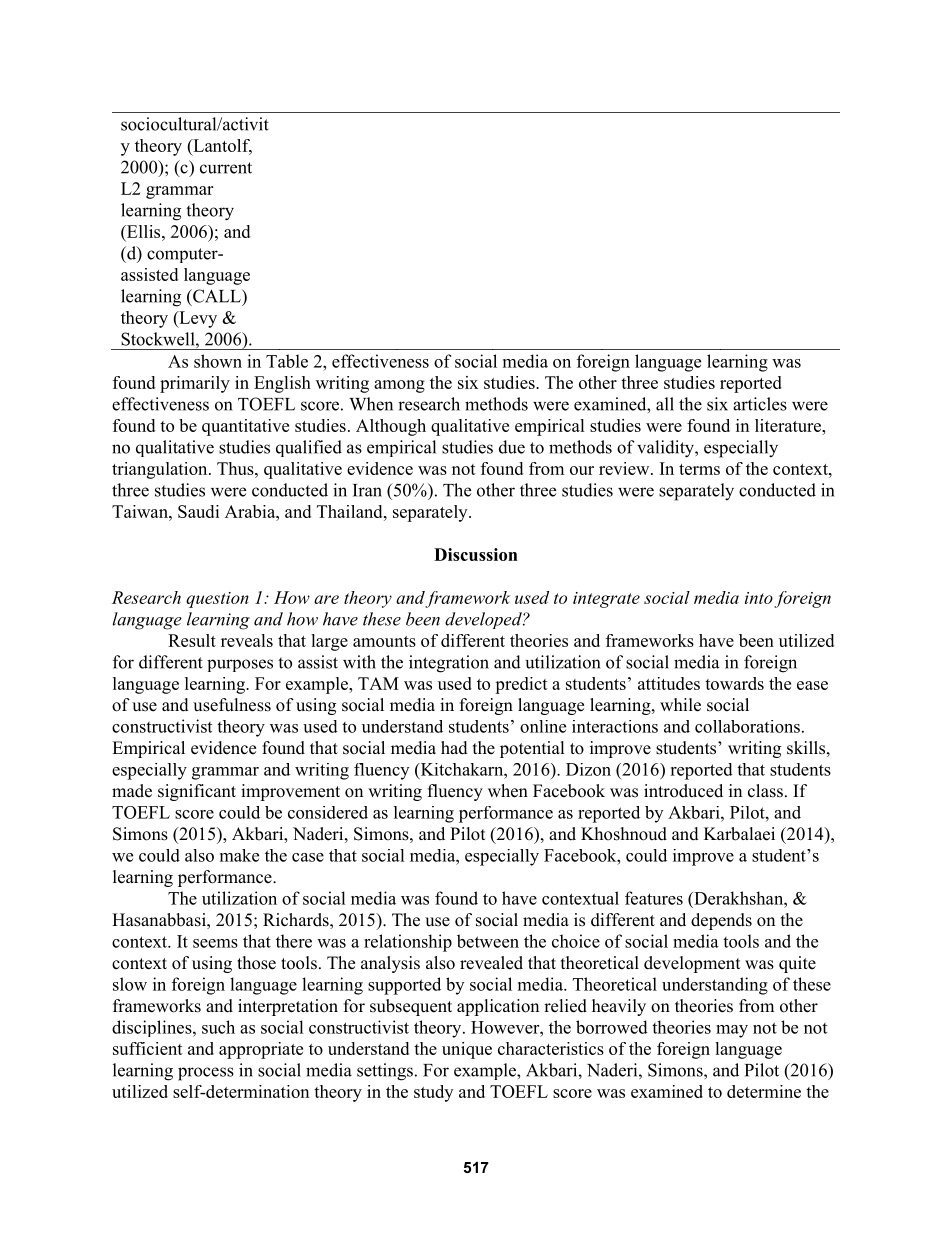  What do you see at coordinates (765, 791) in the screenshot?
I see `class` at bounding box center [765, 791].
